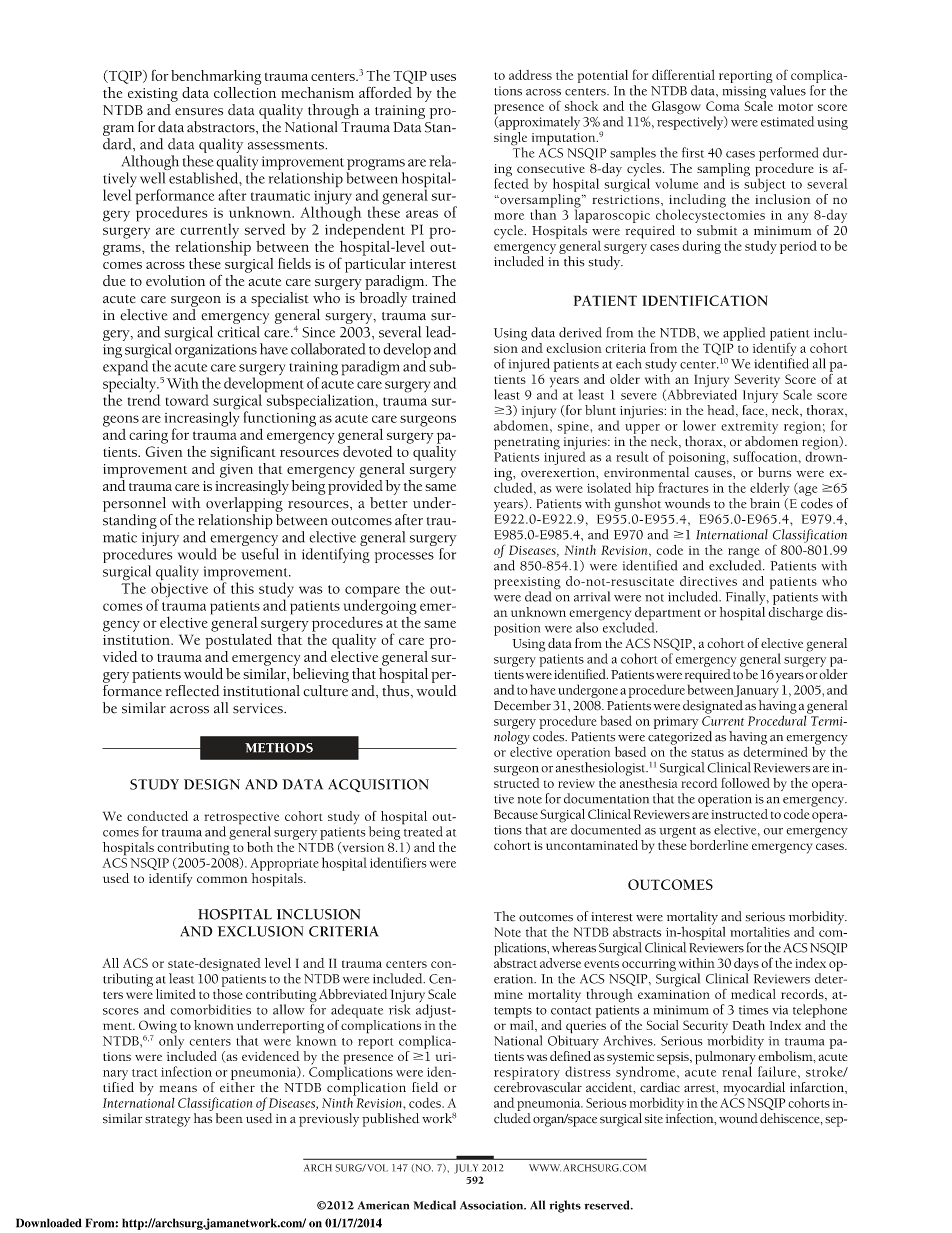 The width and height of the screenshot is (952, 1233). Describe the element at coordinates (434, 298) in the screenshot. I see `trained` at that location.
